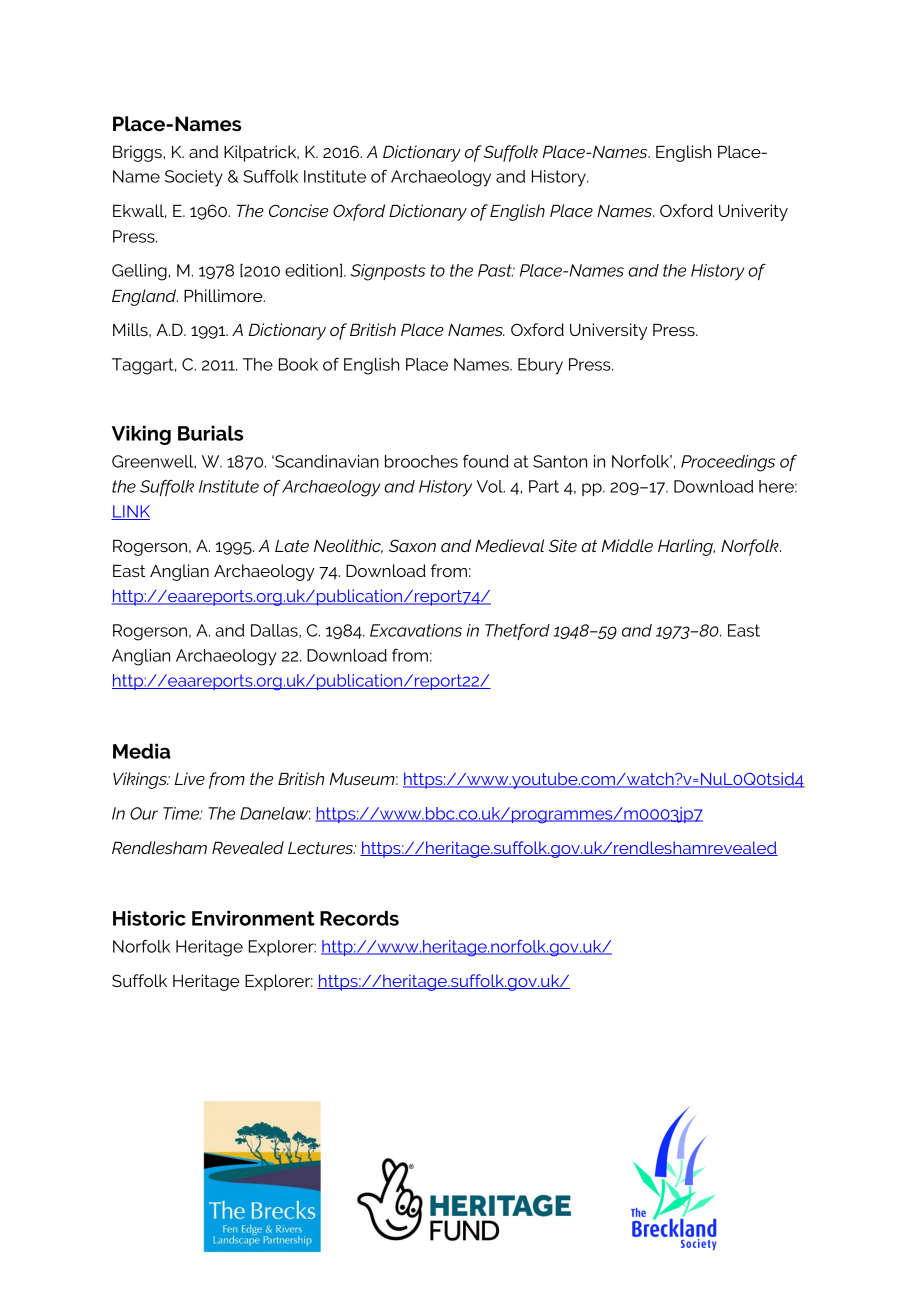  What do you see at coordinates (210, 433) in the screenshot?
I see `Burials` at bounding box center [210, 433].
